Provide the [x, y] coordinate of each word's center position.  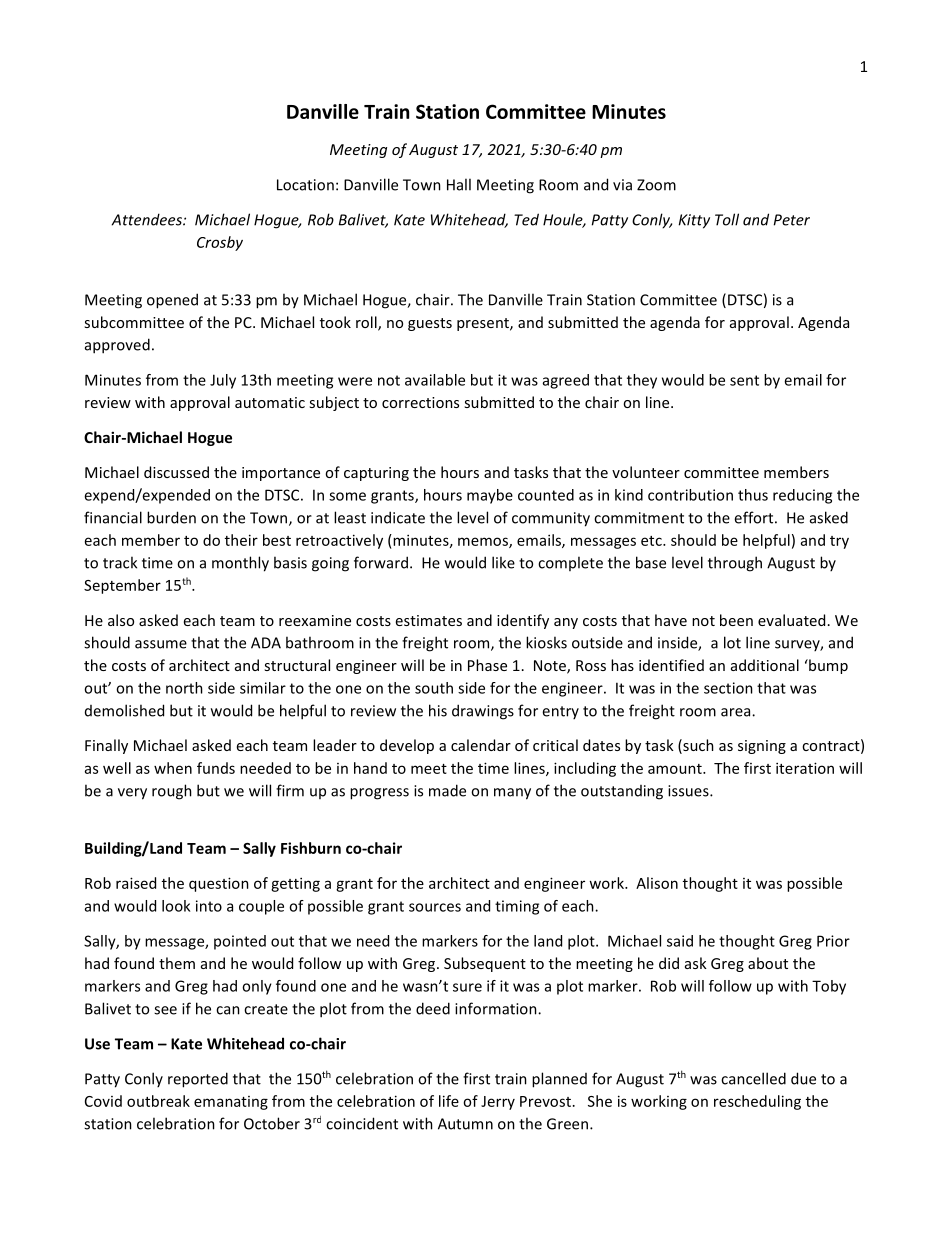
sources [435, 907]
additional [765, 665]
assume [161, 644]
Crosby [220, 243]
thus [753, 495]
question [219, 884]
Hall [459, 184]
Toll [727, 219]
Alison [657, 883]
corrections [420, 402]
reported [198, 1080]
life [449, 1101]
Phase [487, 665]
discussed [176, 472]
